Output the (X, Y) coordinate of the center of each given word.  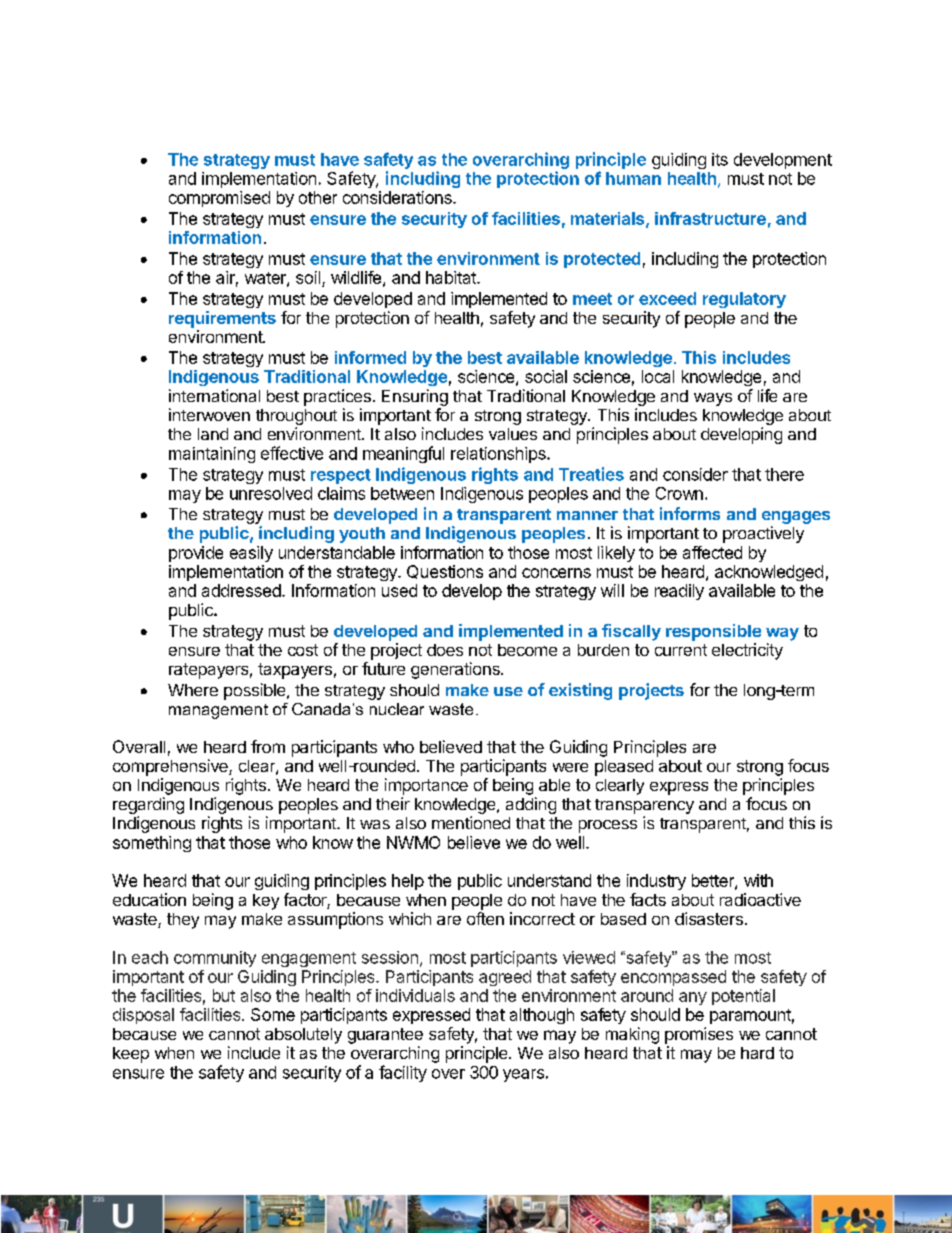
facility (403, 1073)
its (720, 159)
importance (426, 786)
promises (699, 1035)
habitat (452, 277)
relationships (499, 455)
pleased (624, 768)
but (224, 995)
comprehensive (171, 767)
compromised (219, 199)
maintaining (212, 455)
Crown (679, 493)
